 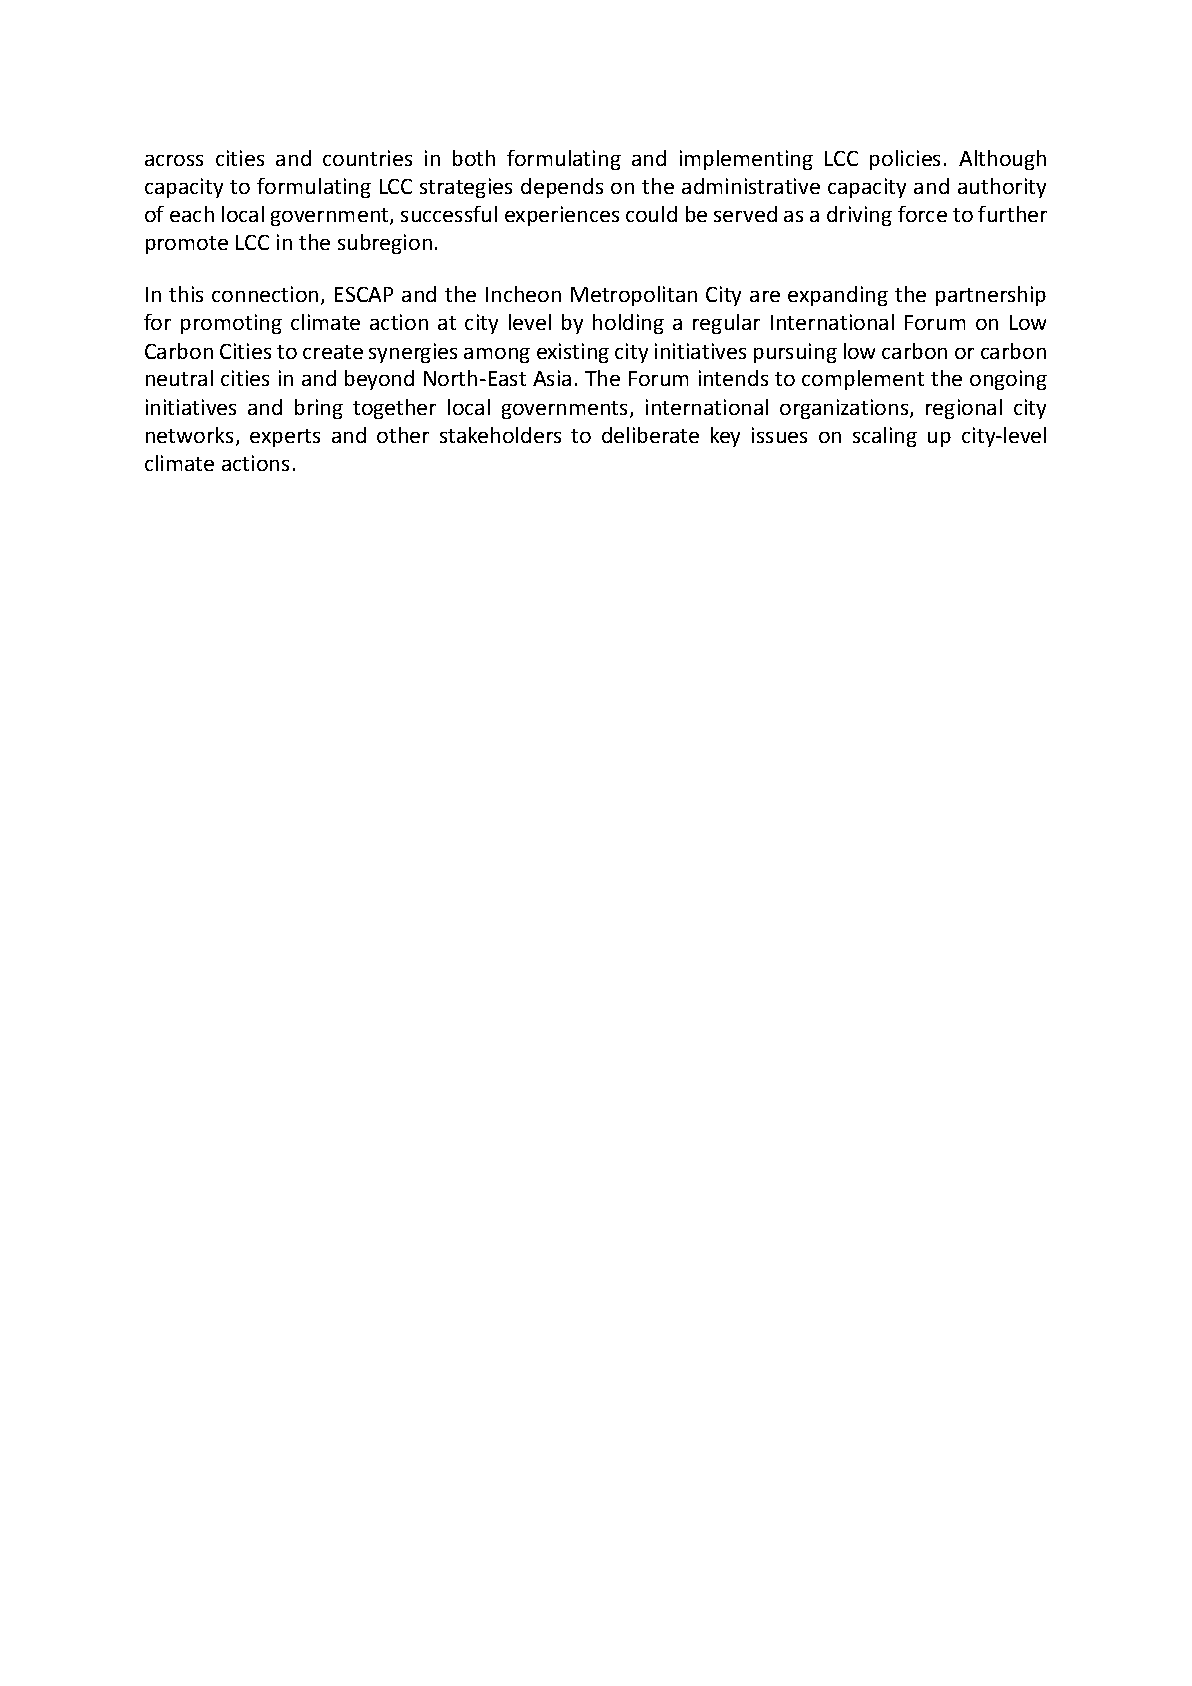 I want to click on promote, so click(x=187, y=245).
